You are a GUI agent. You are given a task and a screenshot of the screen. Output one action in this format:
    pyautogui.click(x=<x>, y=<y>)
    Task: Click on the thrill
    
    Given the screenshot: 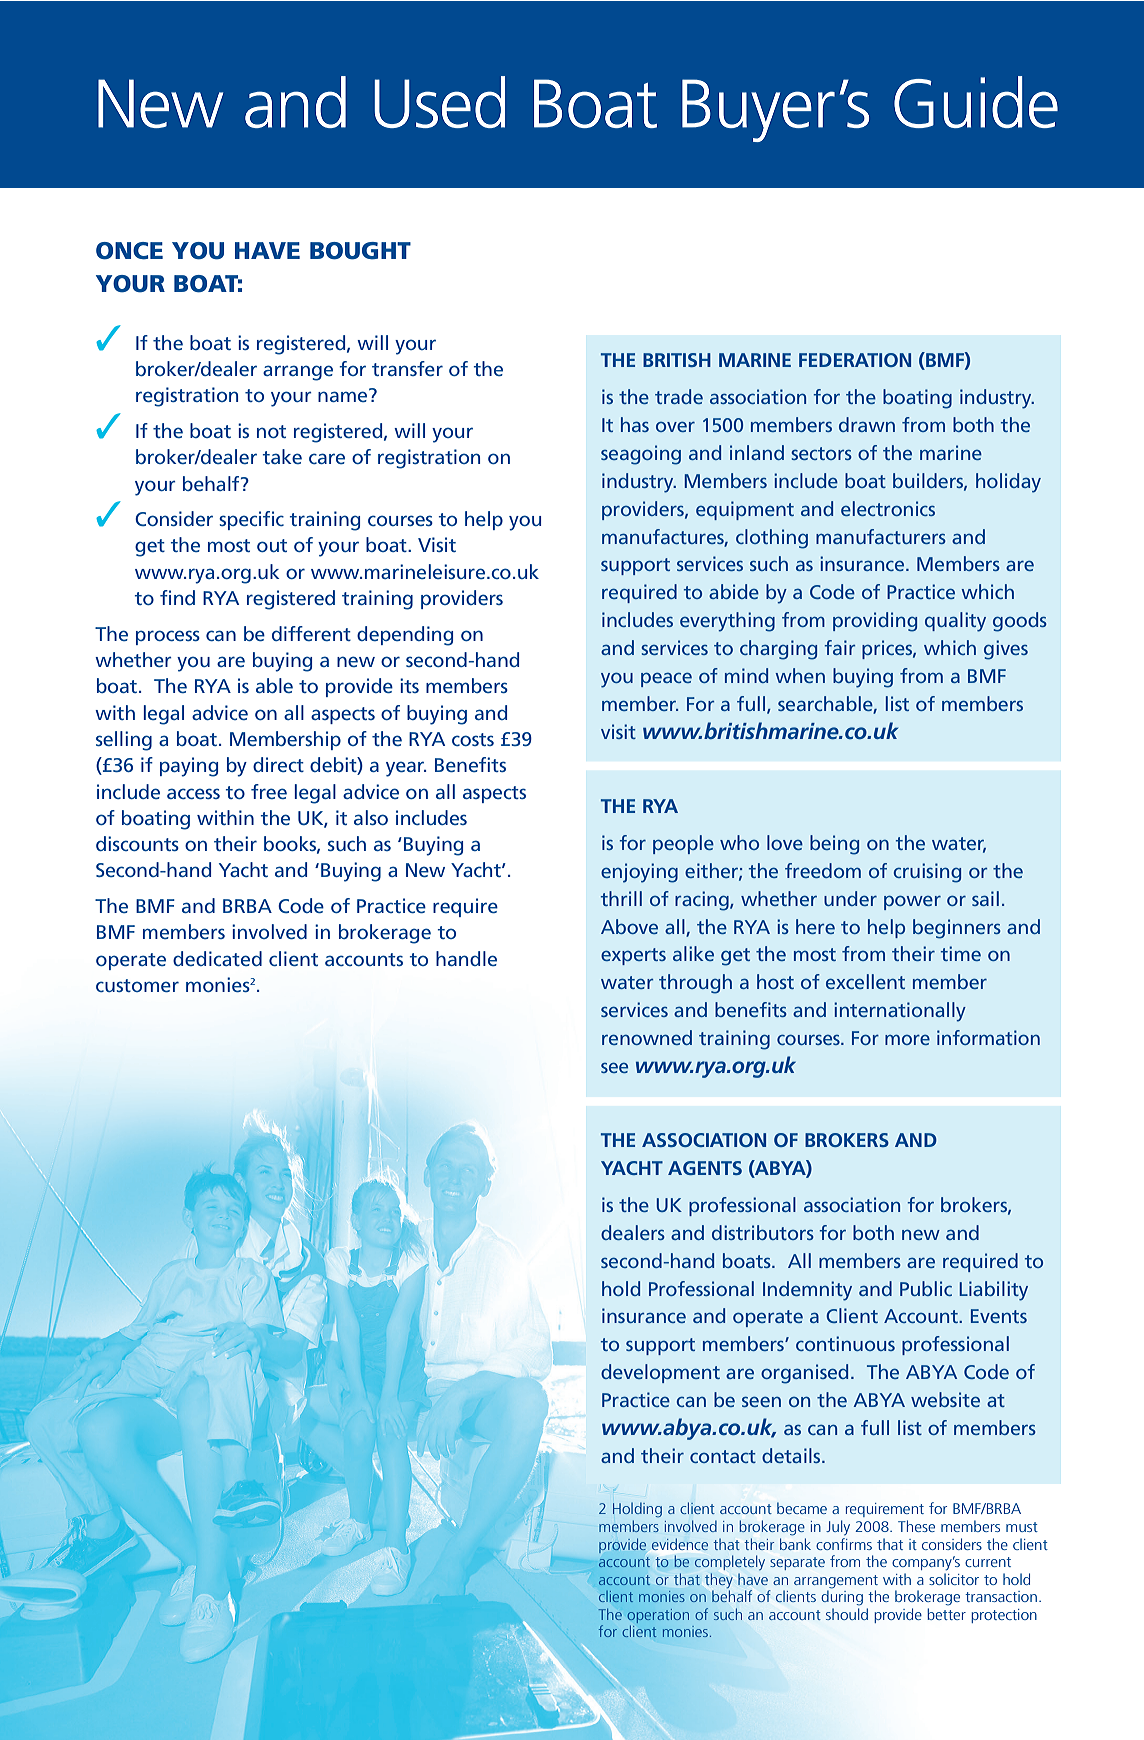 What is the action you would take?
    pyautogui.click(x=621, y=898)
